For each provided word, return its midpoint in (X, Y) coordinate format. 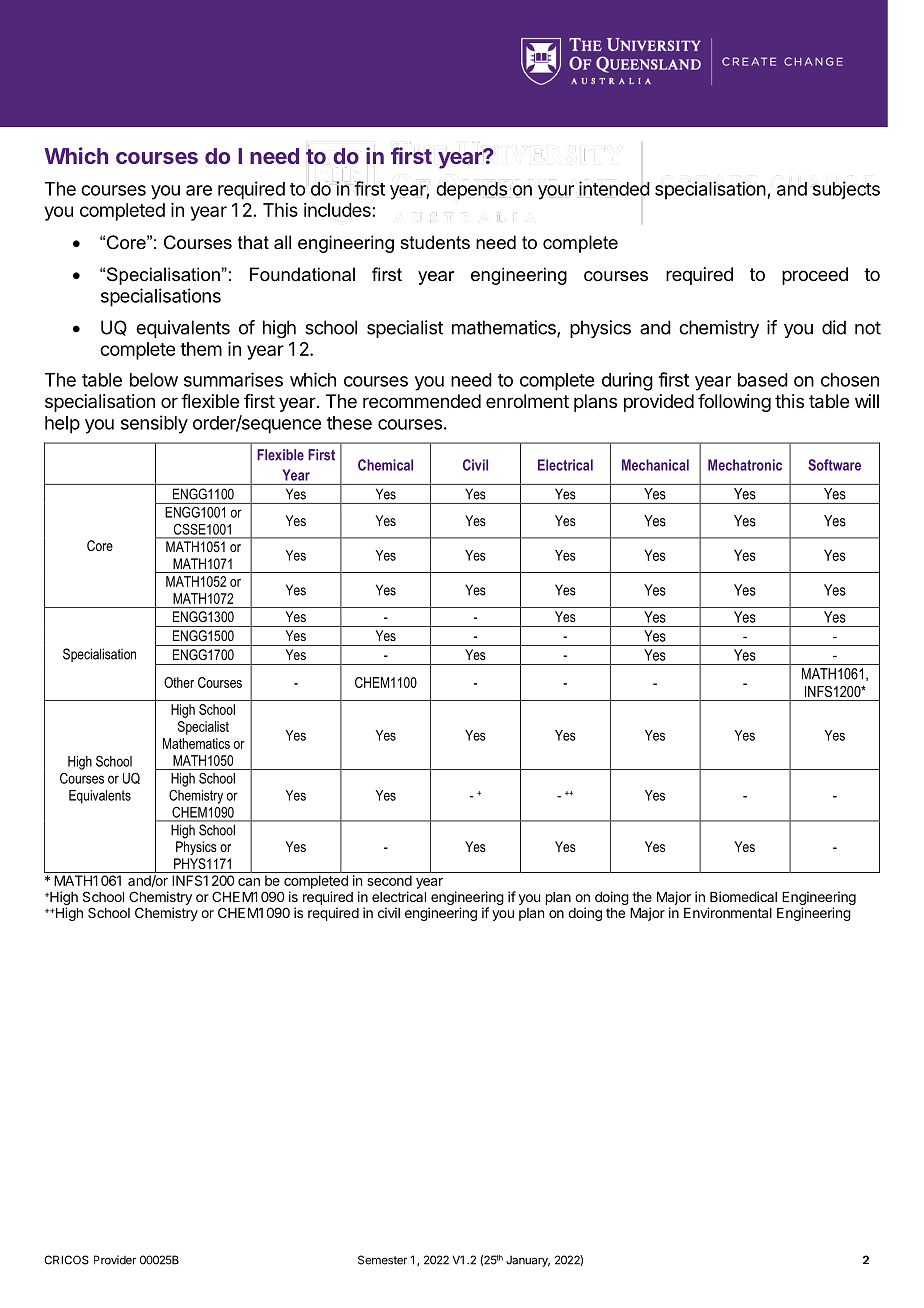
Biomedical (743, 896)
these (349, 423)
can (249, 882)
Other (179, 682)
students (435, 242)
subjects (845, 190)
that (253, 242)
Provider (115, 1260)
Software (834, 465)
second (389, 880)
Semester (382, 1260)
